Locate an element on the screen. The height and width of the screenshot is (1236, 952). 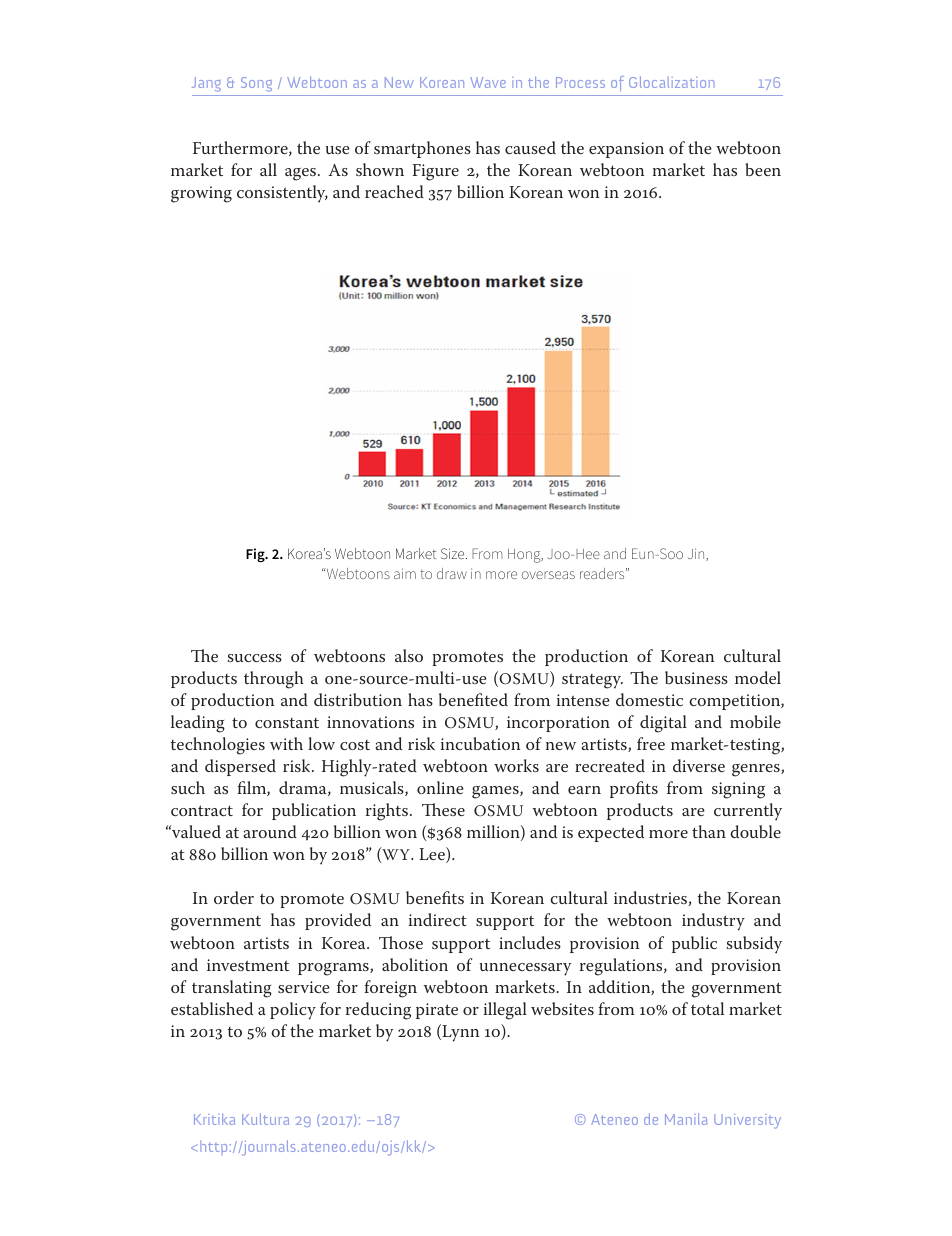
expansion is located at coordinates (626, 150).
